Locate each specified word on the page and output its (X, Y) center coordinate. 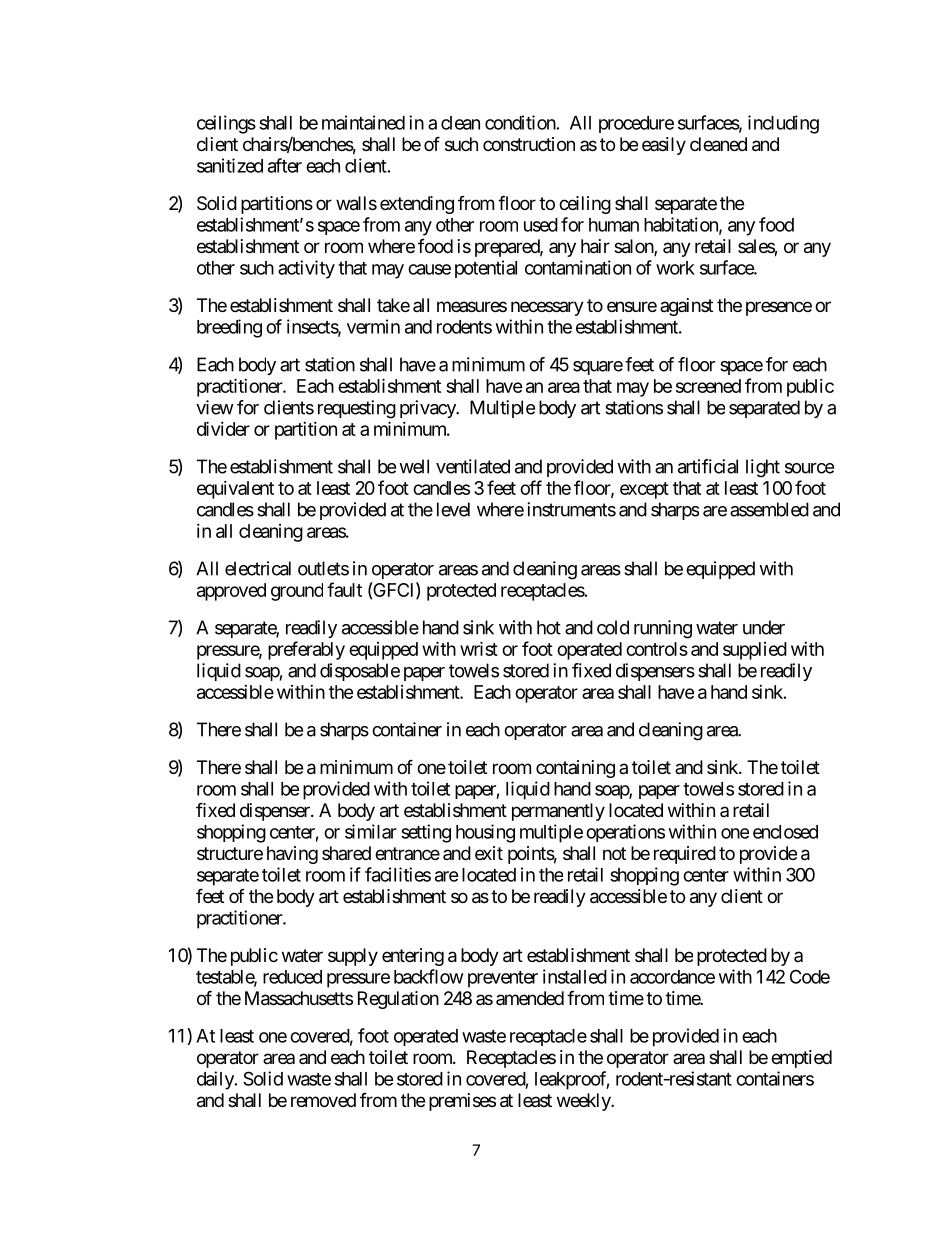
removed (323, 1100)
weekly (584, 1102)
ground (297, 592)
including (783, 124)
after (285, 165)
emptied (801, 1059)
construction (529, 144)
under (764, 627)
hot (549, 627)
